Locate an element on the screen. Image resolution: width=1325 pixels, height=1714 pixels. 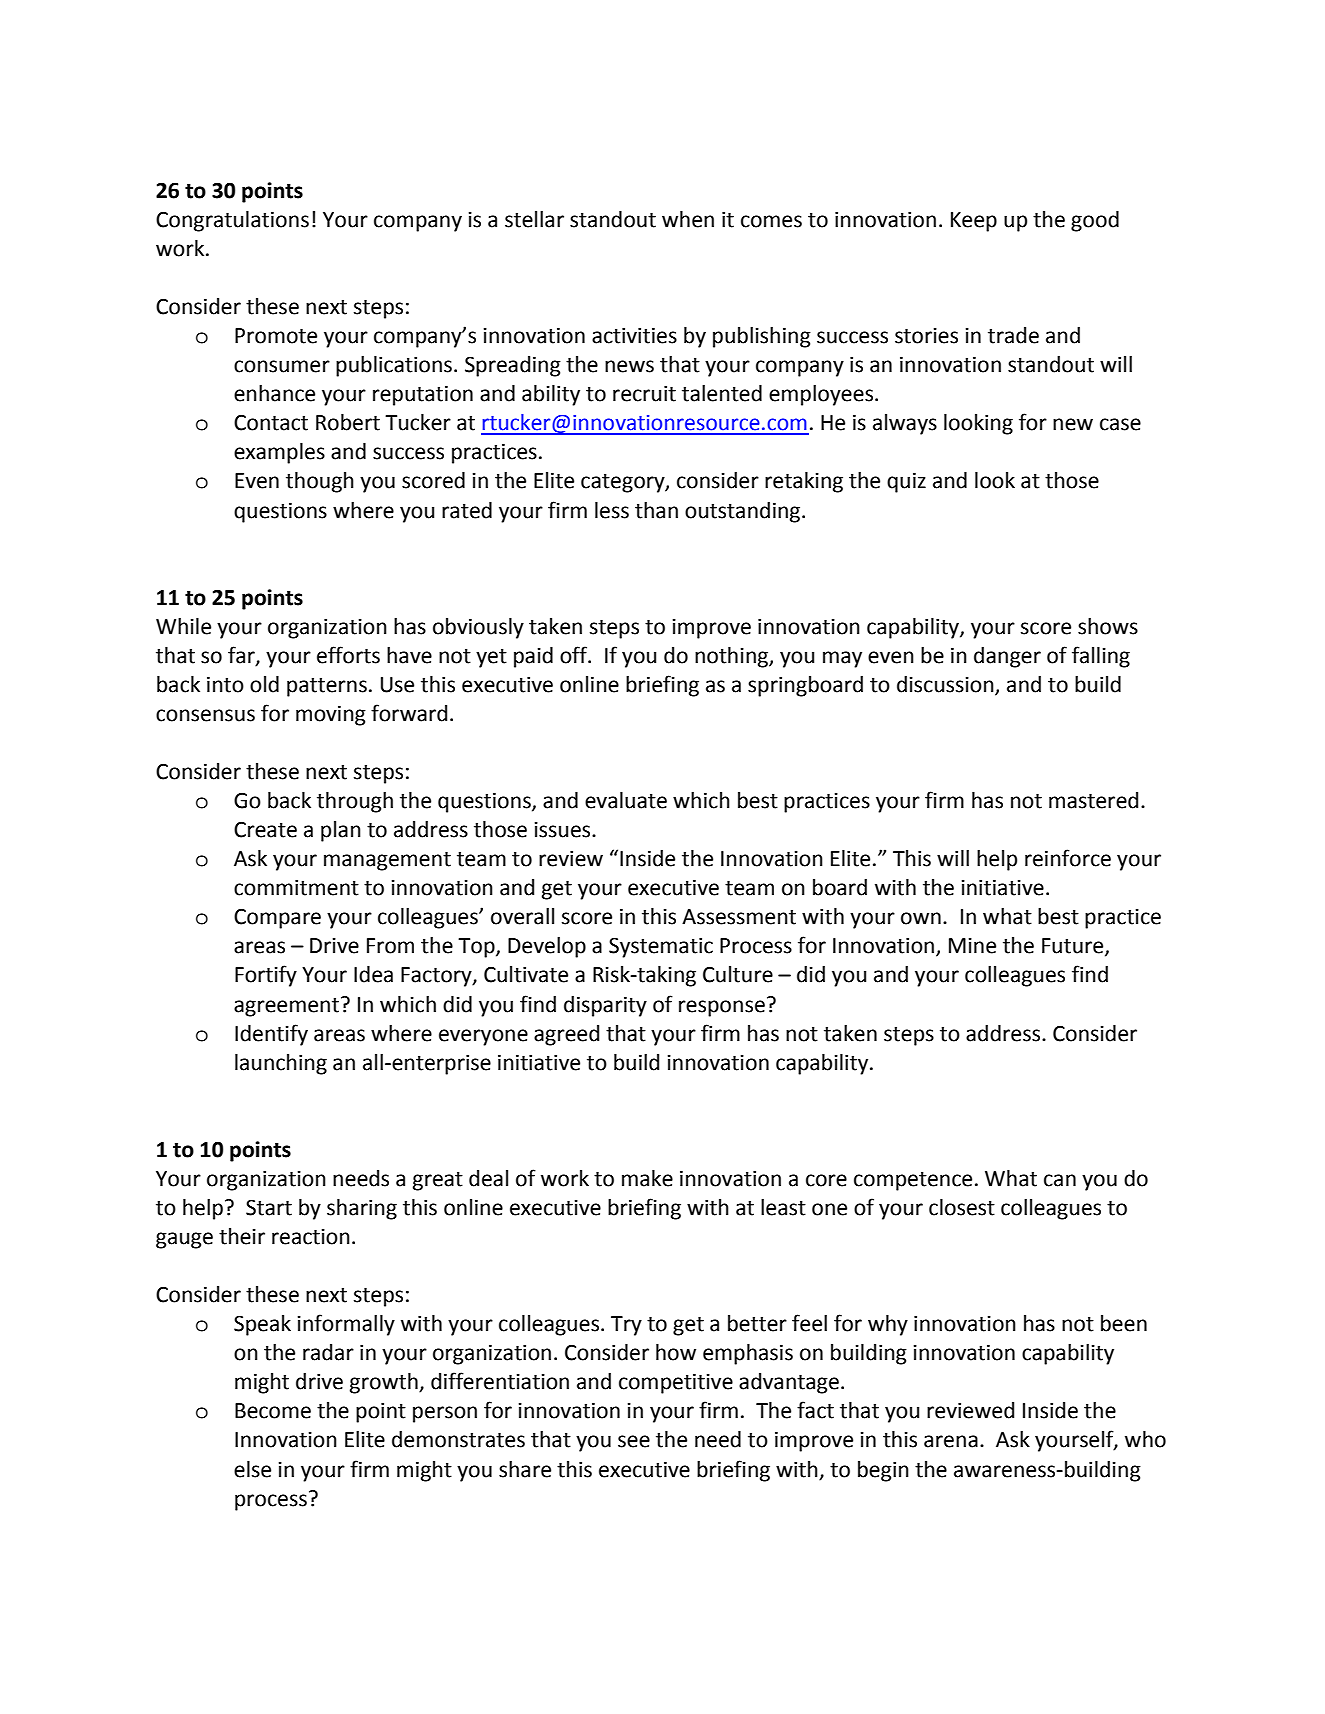
reinforce is located at coordinates (1068, 858).
